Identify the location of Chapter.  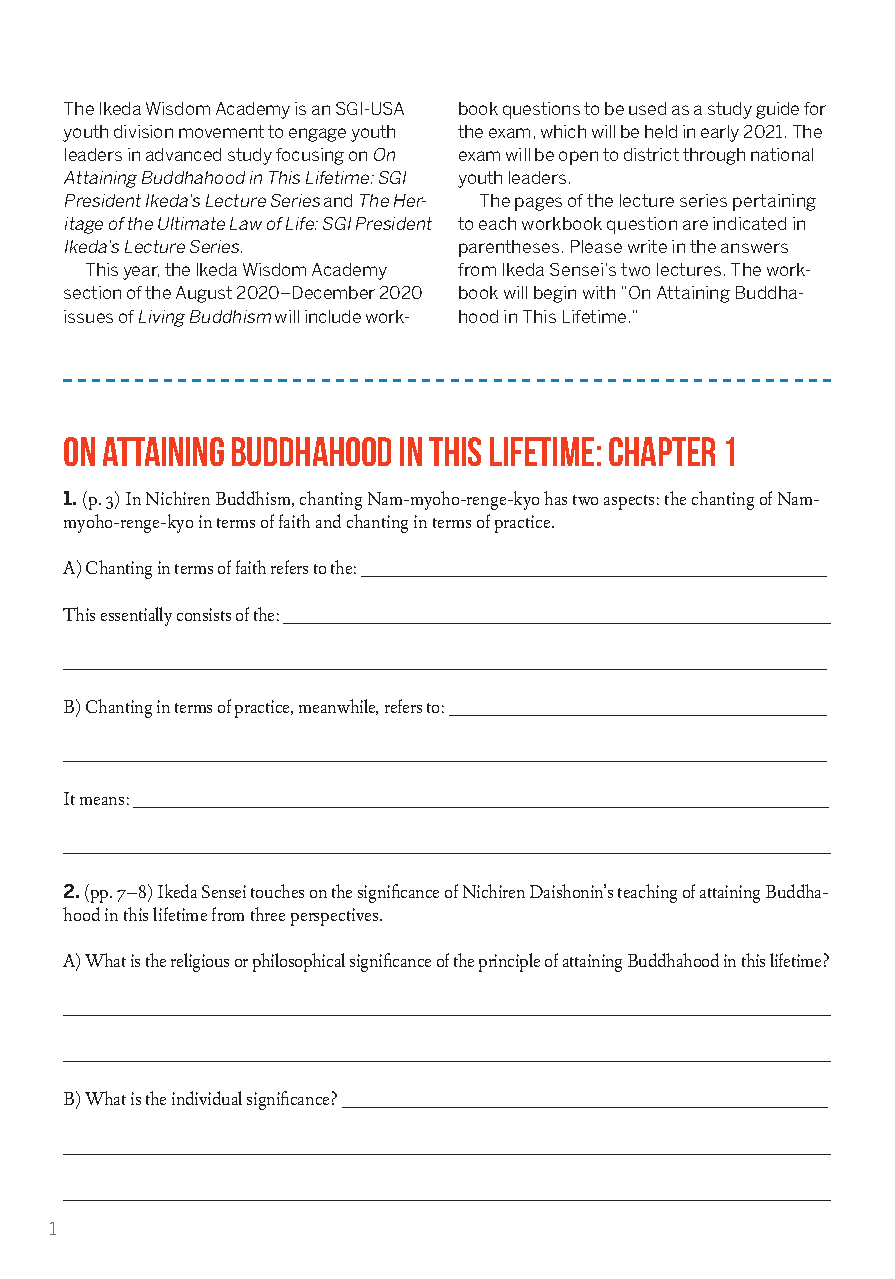
(662, 451).
